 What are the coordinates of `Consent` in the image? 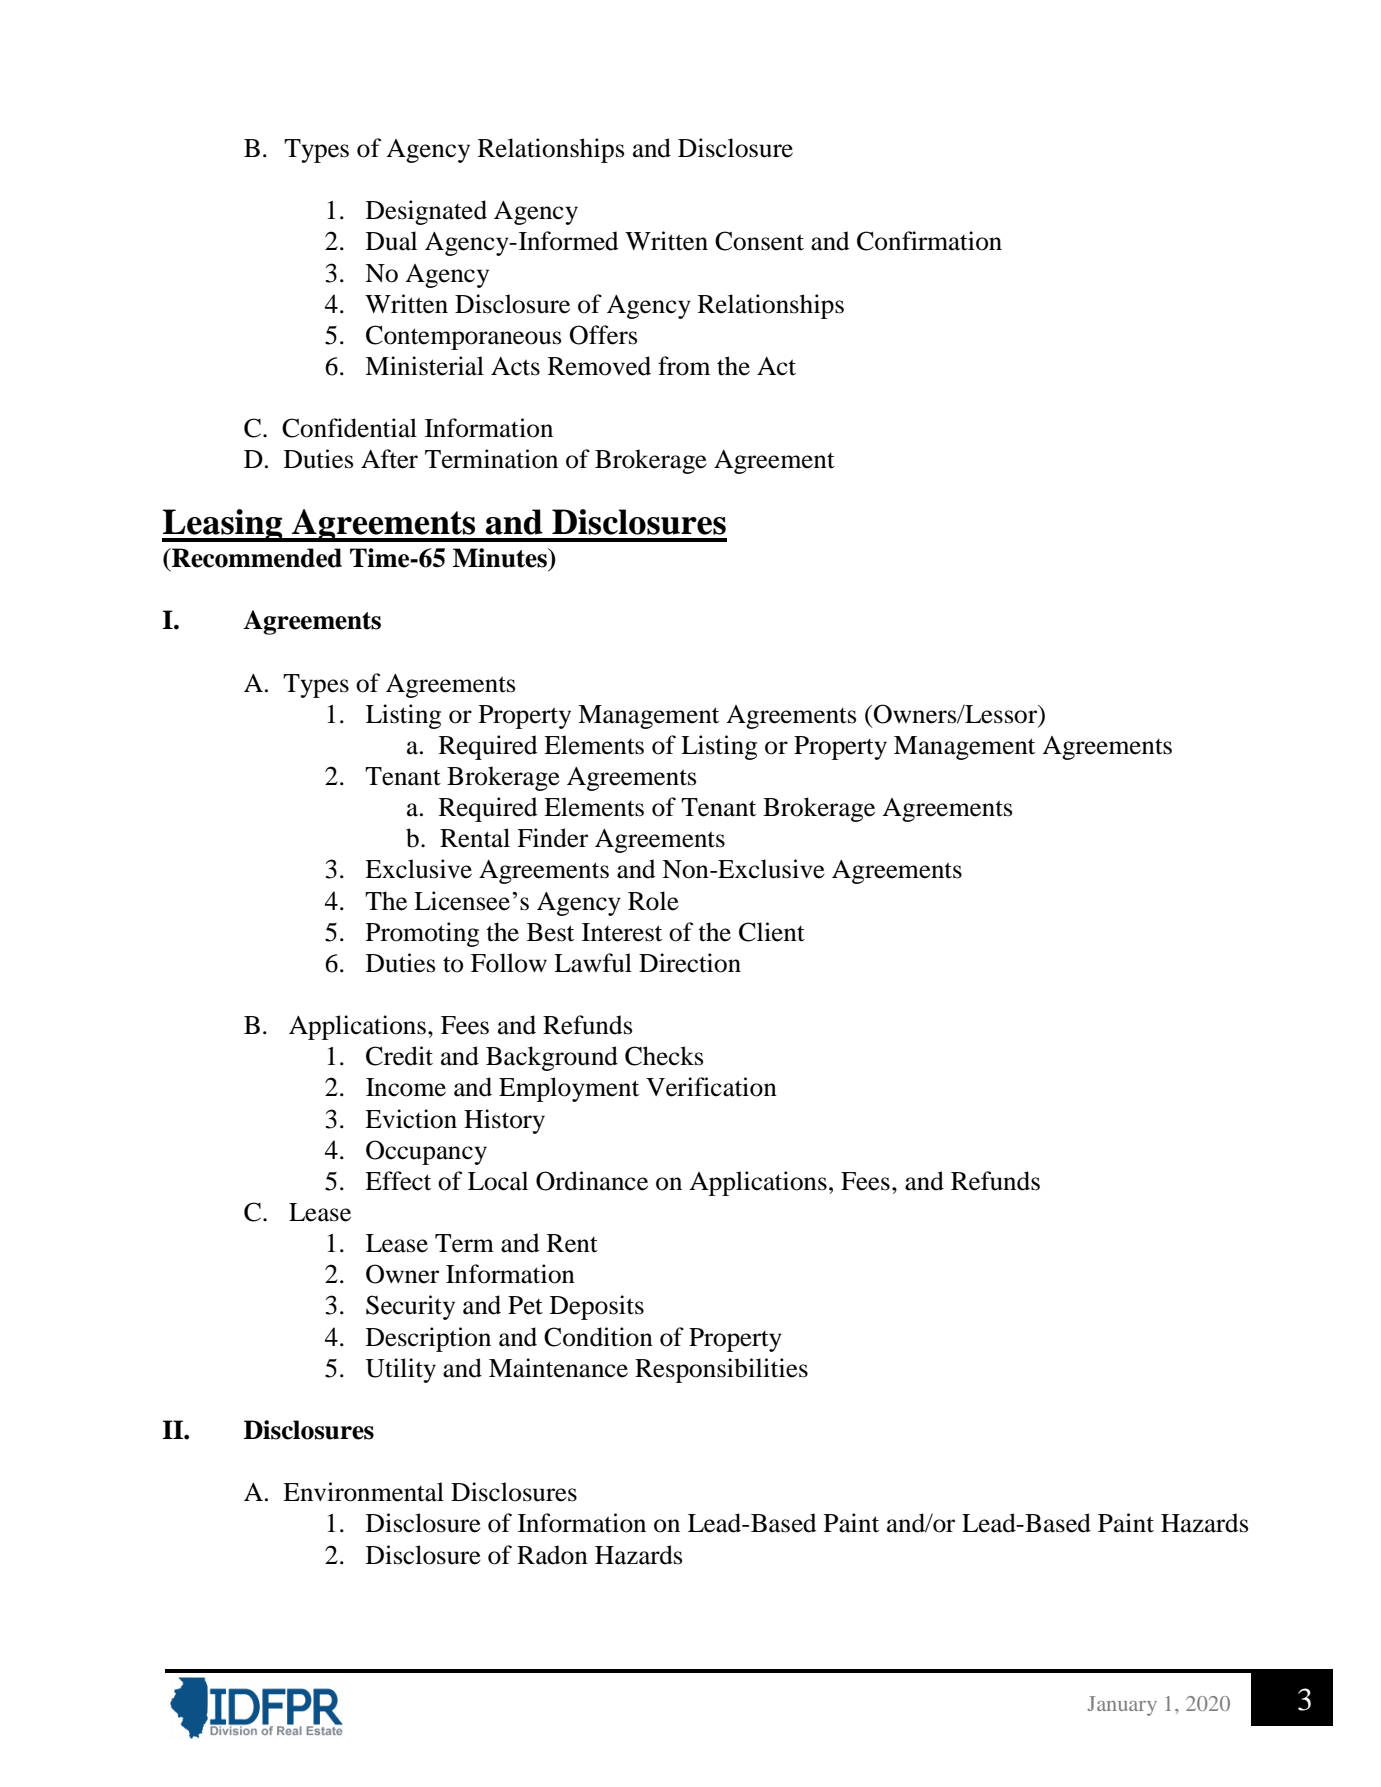 It's located at (759, 241).
